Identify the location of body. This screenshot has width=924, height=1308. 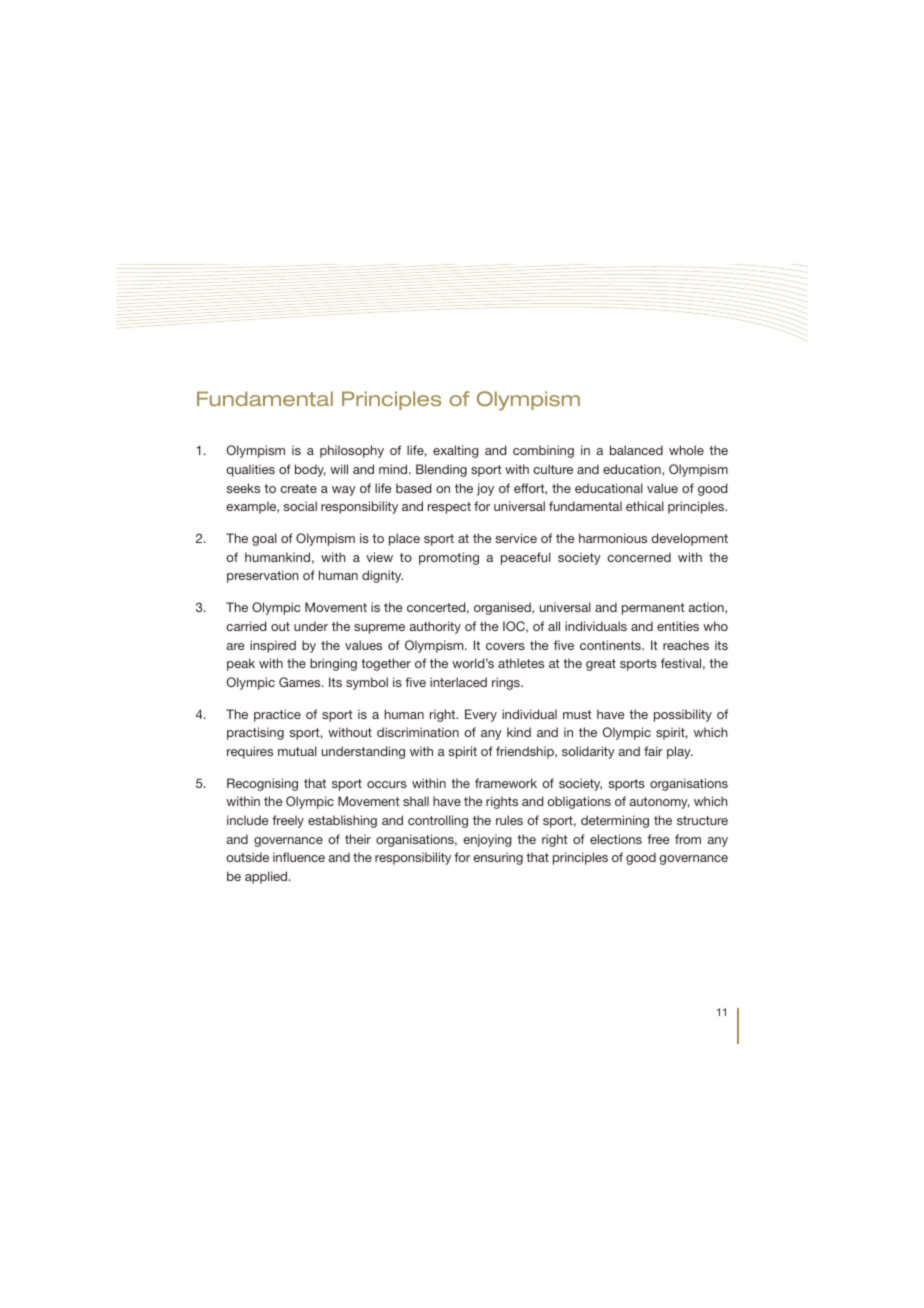
(310, 470).
